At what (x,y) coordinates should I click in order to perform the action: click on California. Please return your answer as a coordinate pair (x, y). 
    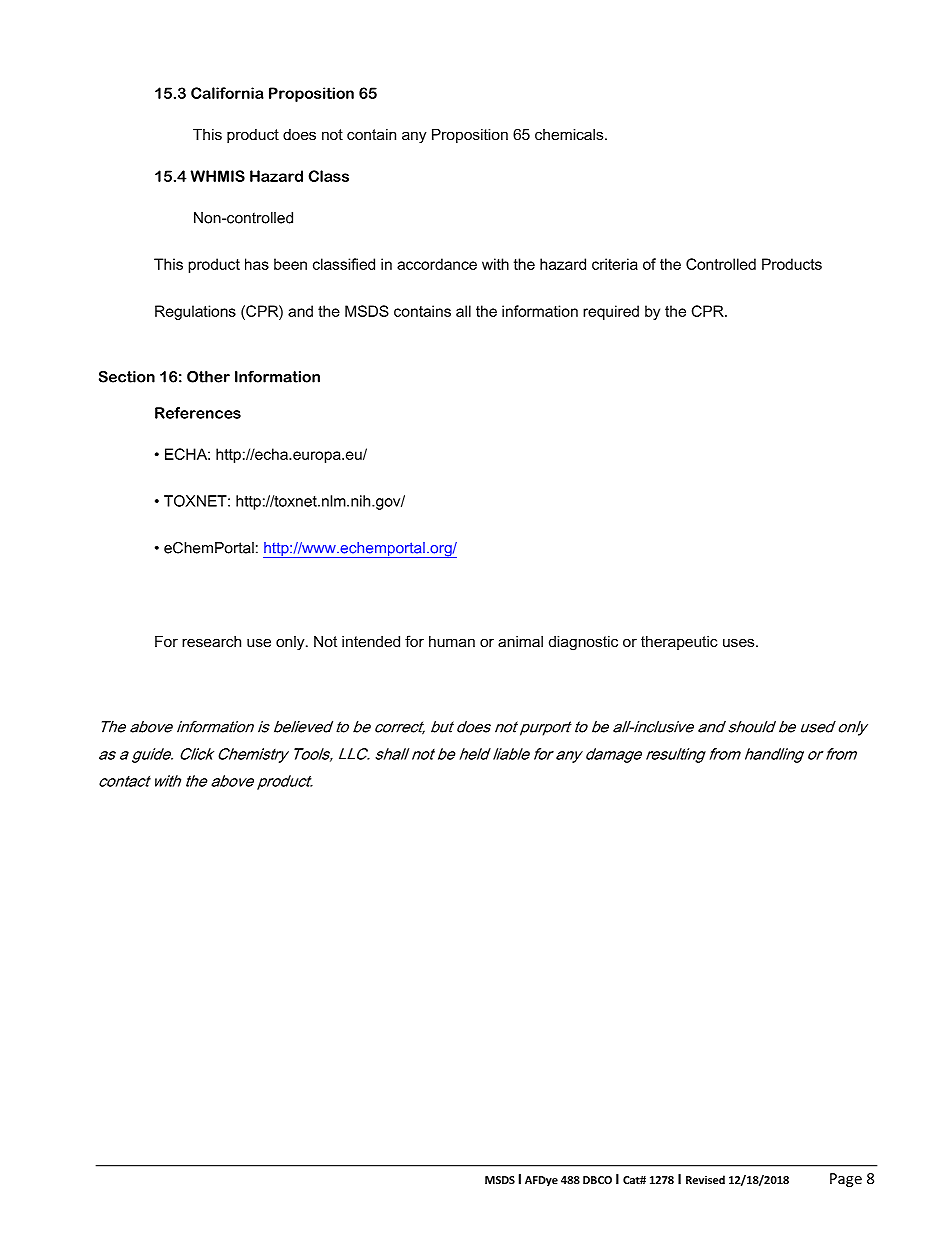
    Looking at the image, I should click on (227, 93).
